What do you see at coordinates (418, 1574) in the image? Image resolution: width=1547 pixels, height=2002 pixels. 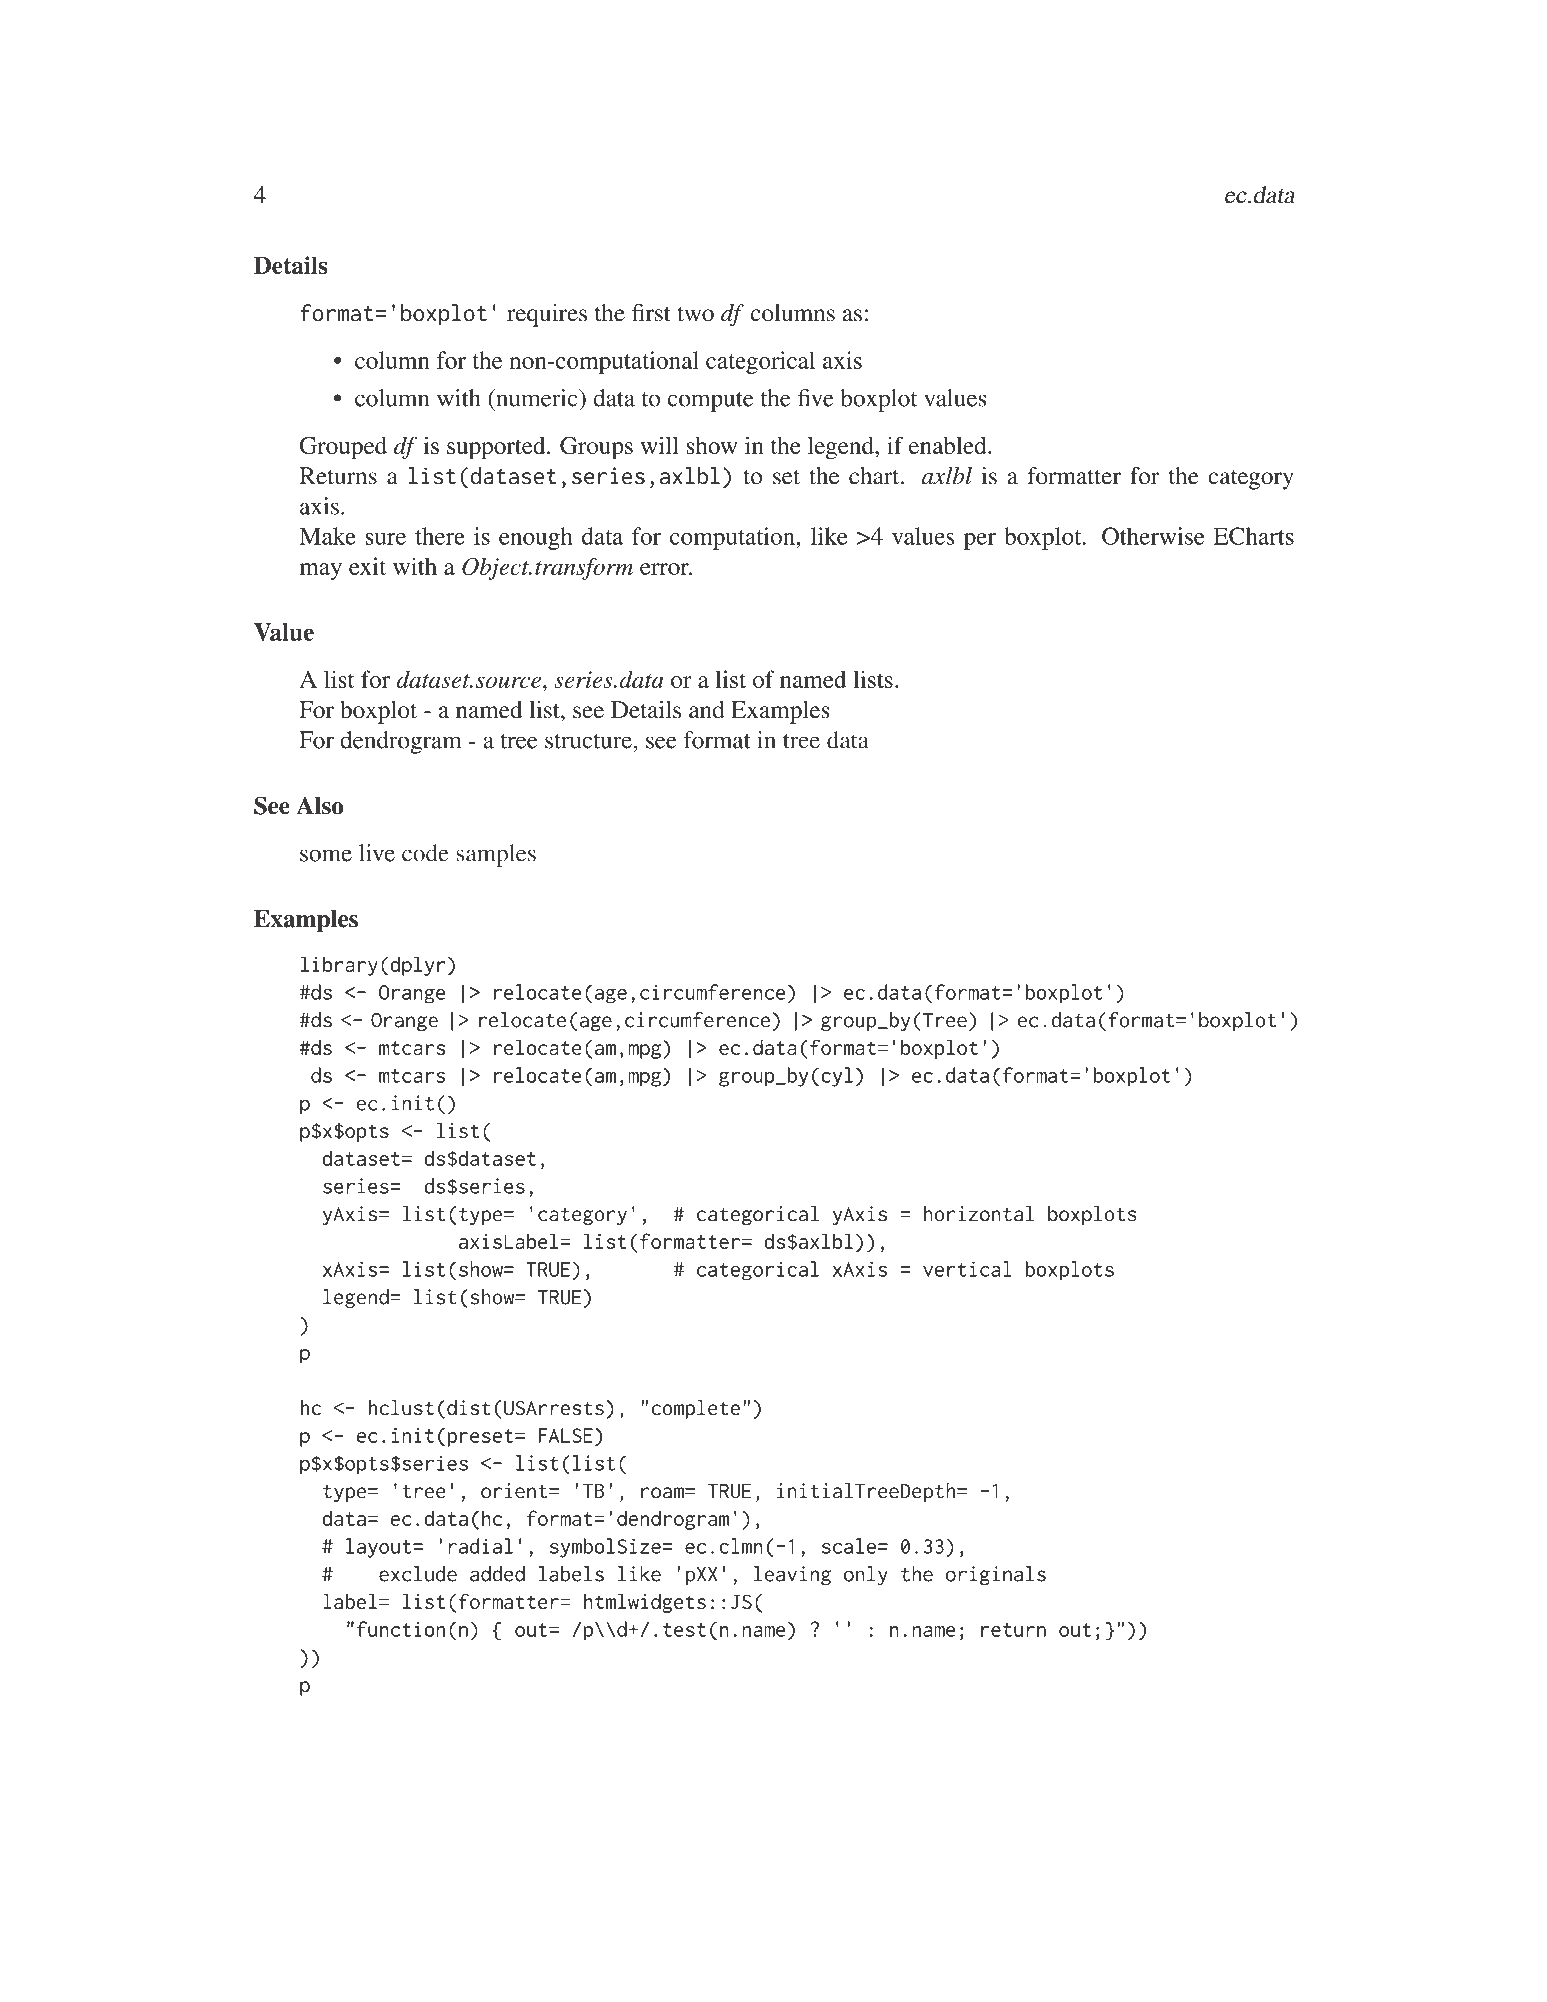 I see `exclude` at bounding box center [418, 1574].
